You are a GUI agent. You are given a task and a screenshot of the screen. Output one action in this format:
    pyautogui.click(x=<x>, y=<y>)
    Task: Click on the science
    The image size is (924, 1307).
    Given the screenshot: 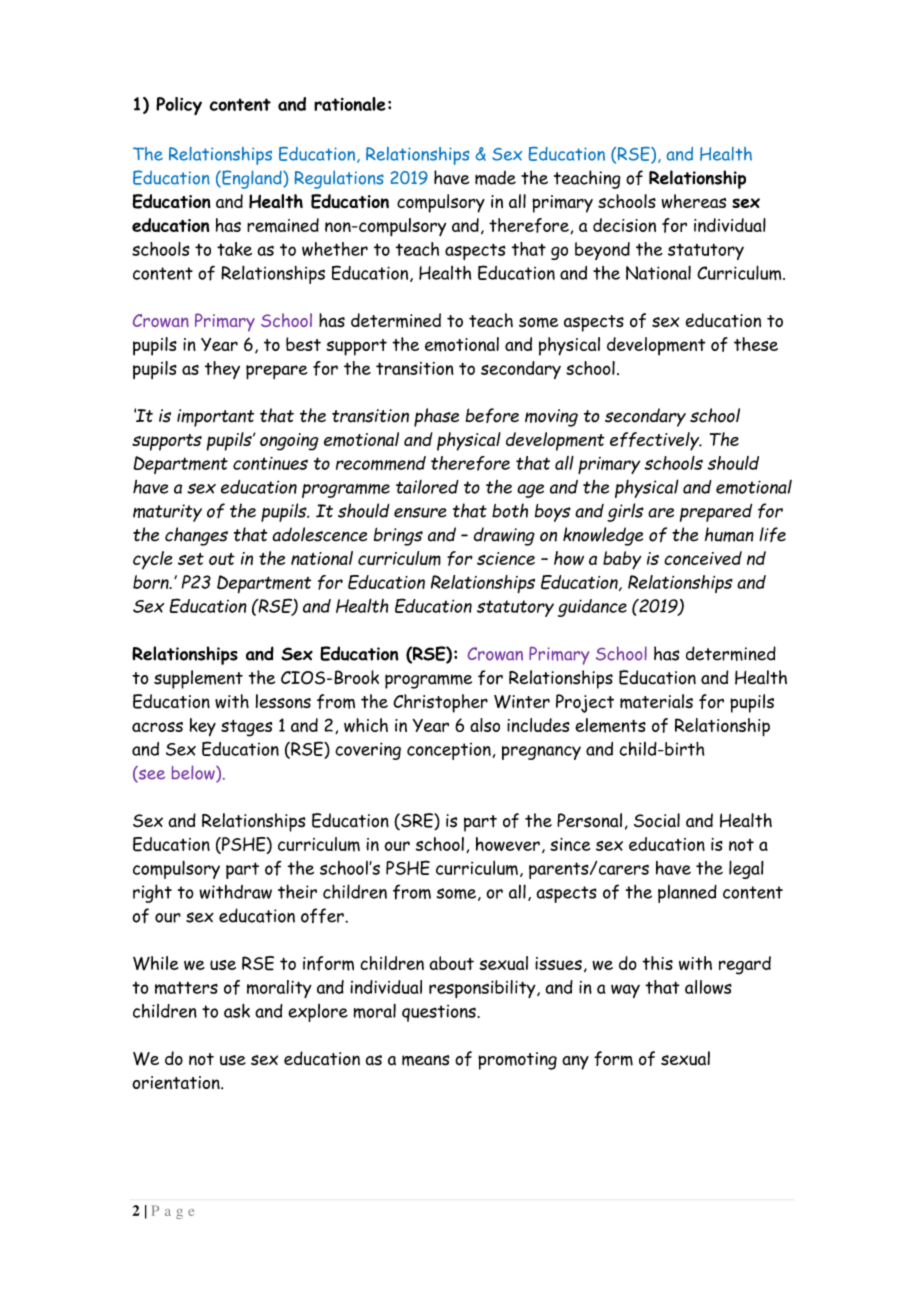 What is the action you would take?
    pyautogui.click(x=506, y=558)
